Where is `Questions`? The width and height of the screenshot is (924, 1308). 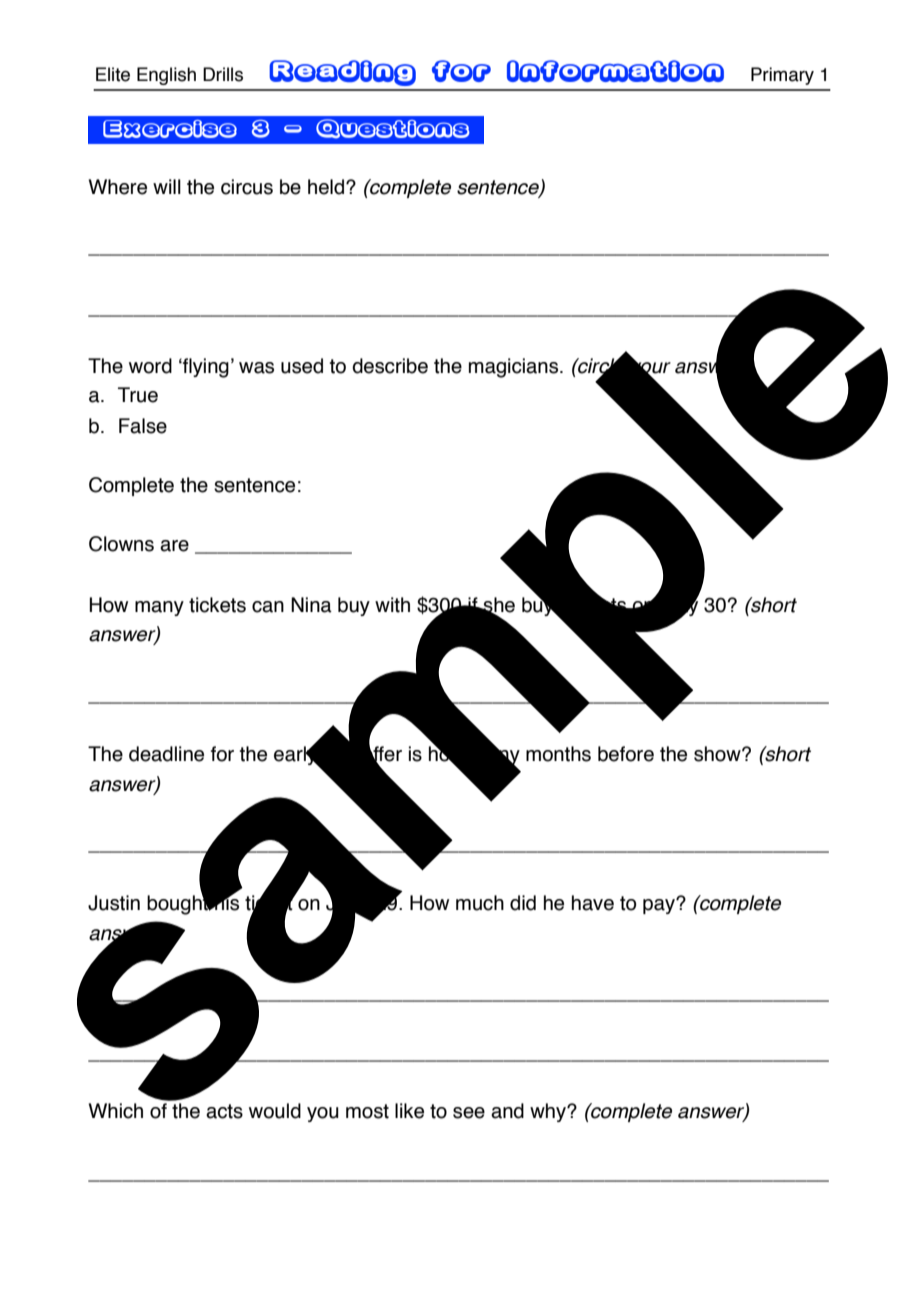 Questions is located at coordinates (393, 129).
